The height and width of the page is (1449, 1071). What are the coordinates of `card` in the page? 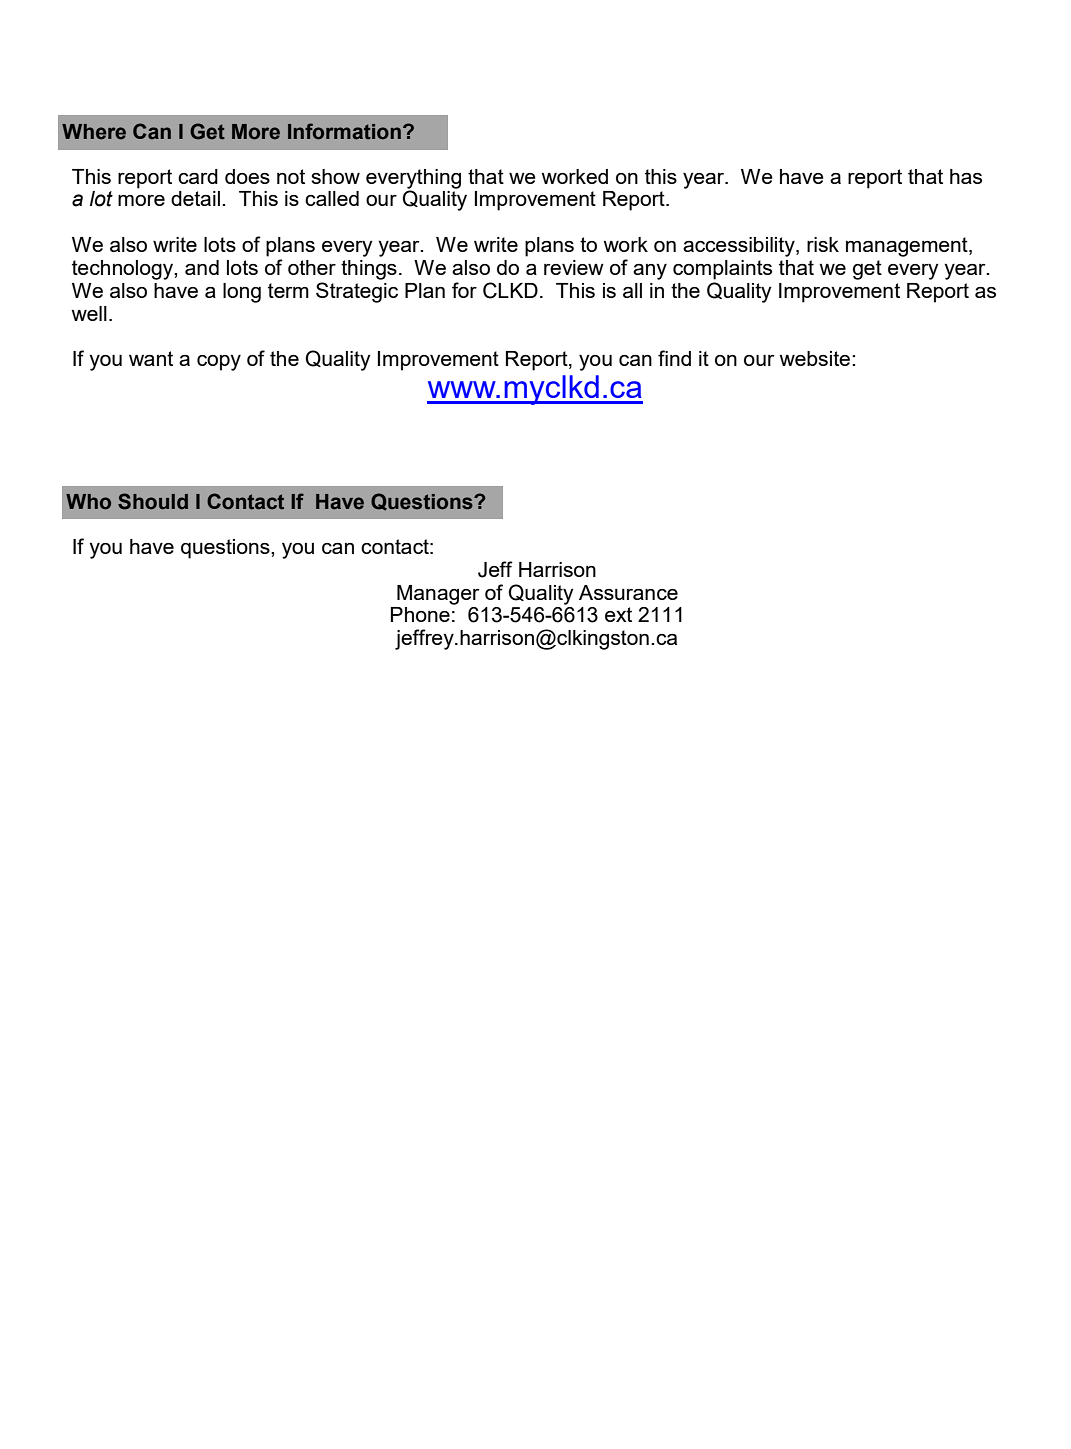 It's located at (198, 176).
